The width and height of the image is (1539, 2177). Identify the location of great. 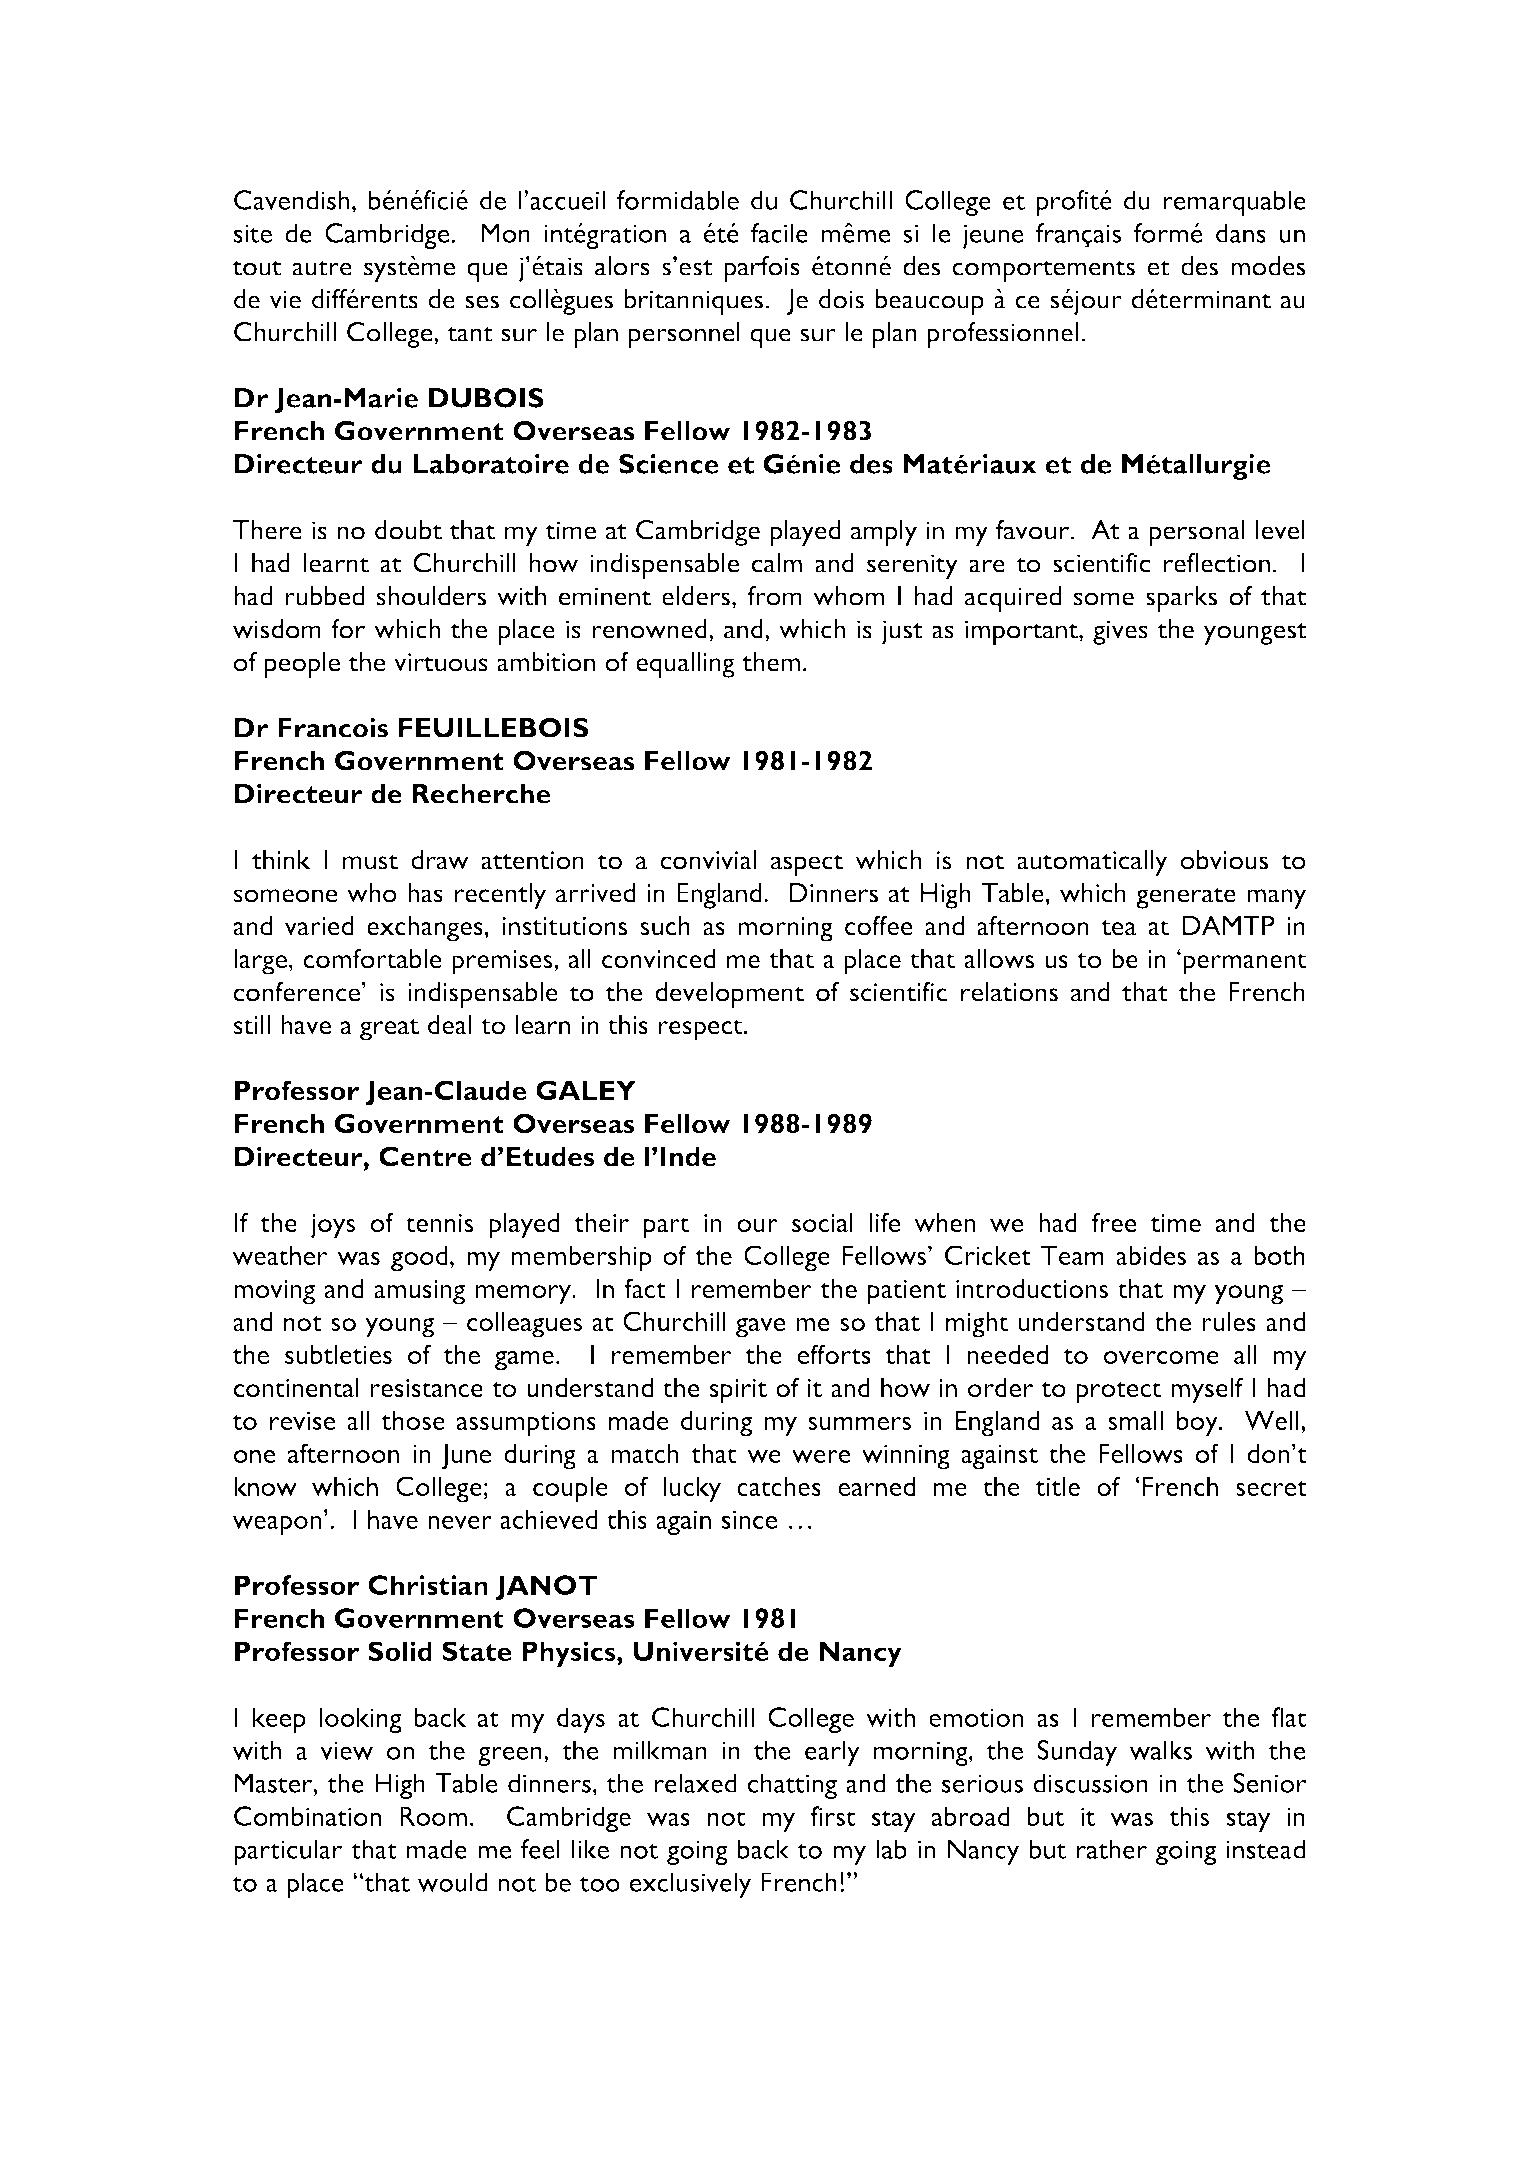
(389, 1030).
